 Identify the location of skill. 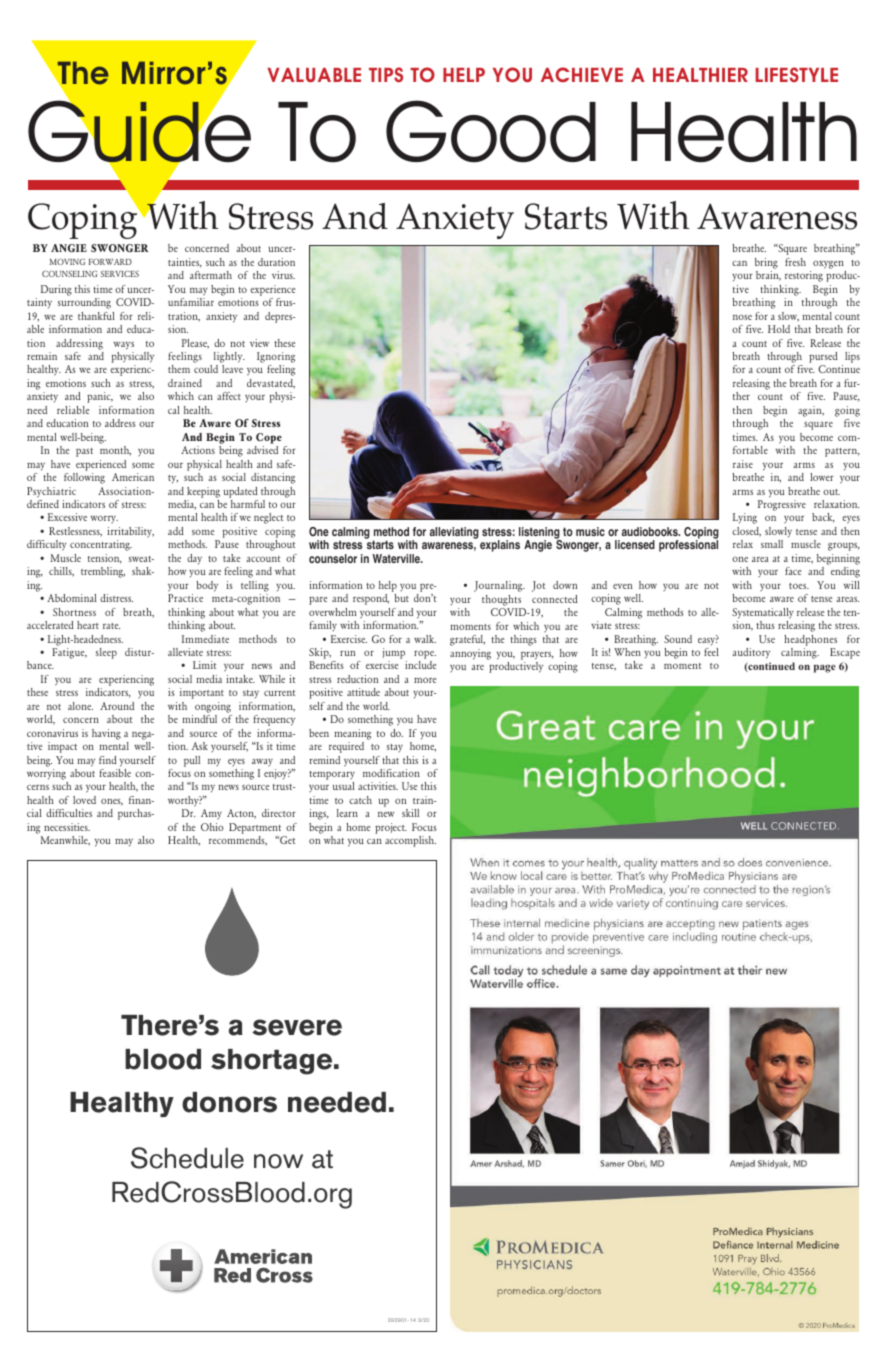
(410, 813).
